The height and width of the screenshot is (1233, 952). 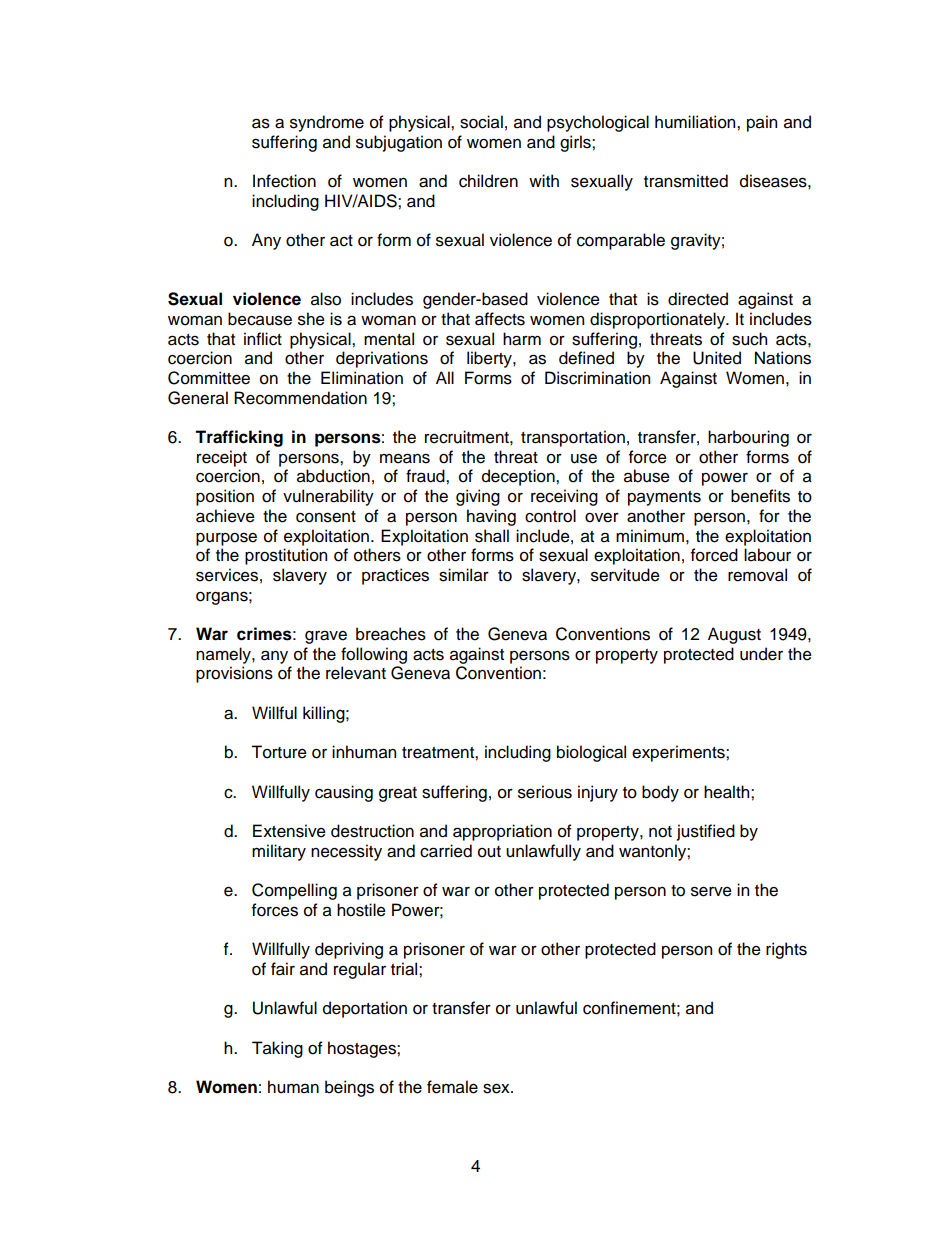 I want to click on rights, so click(x=786, y=950).
